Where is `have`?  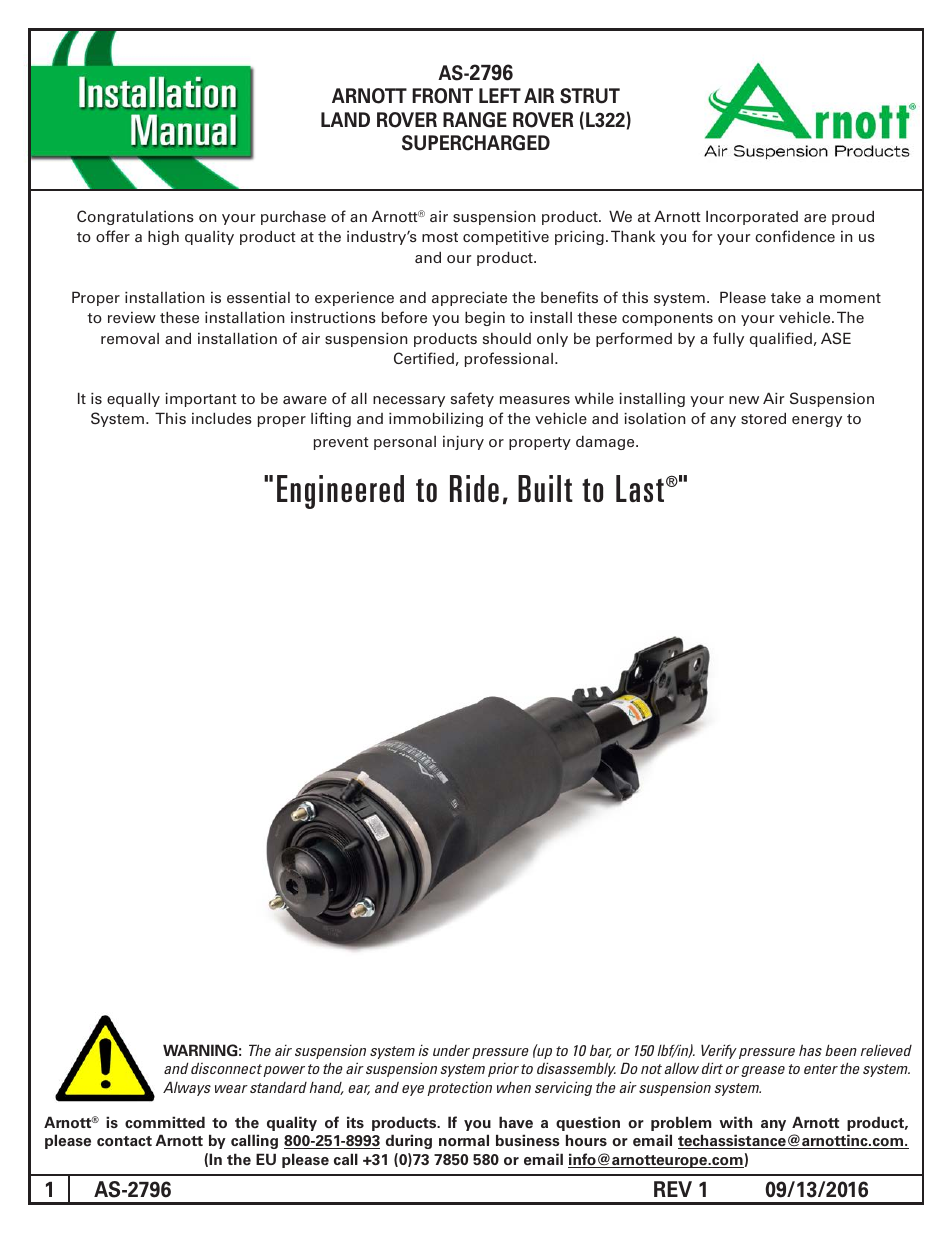 have is located at coordinates (516, 1122).
